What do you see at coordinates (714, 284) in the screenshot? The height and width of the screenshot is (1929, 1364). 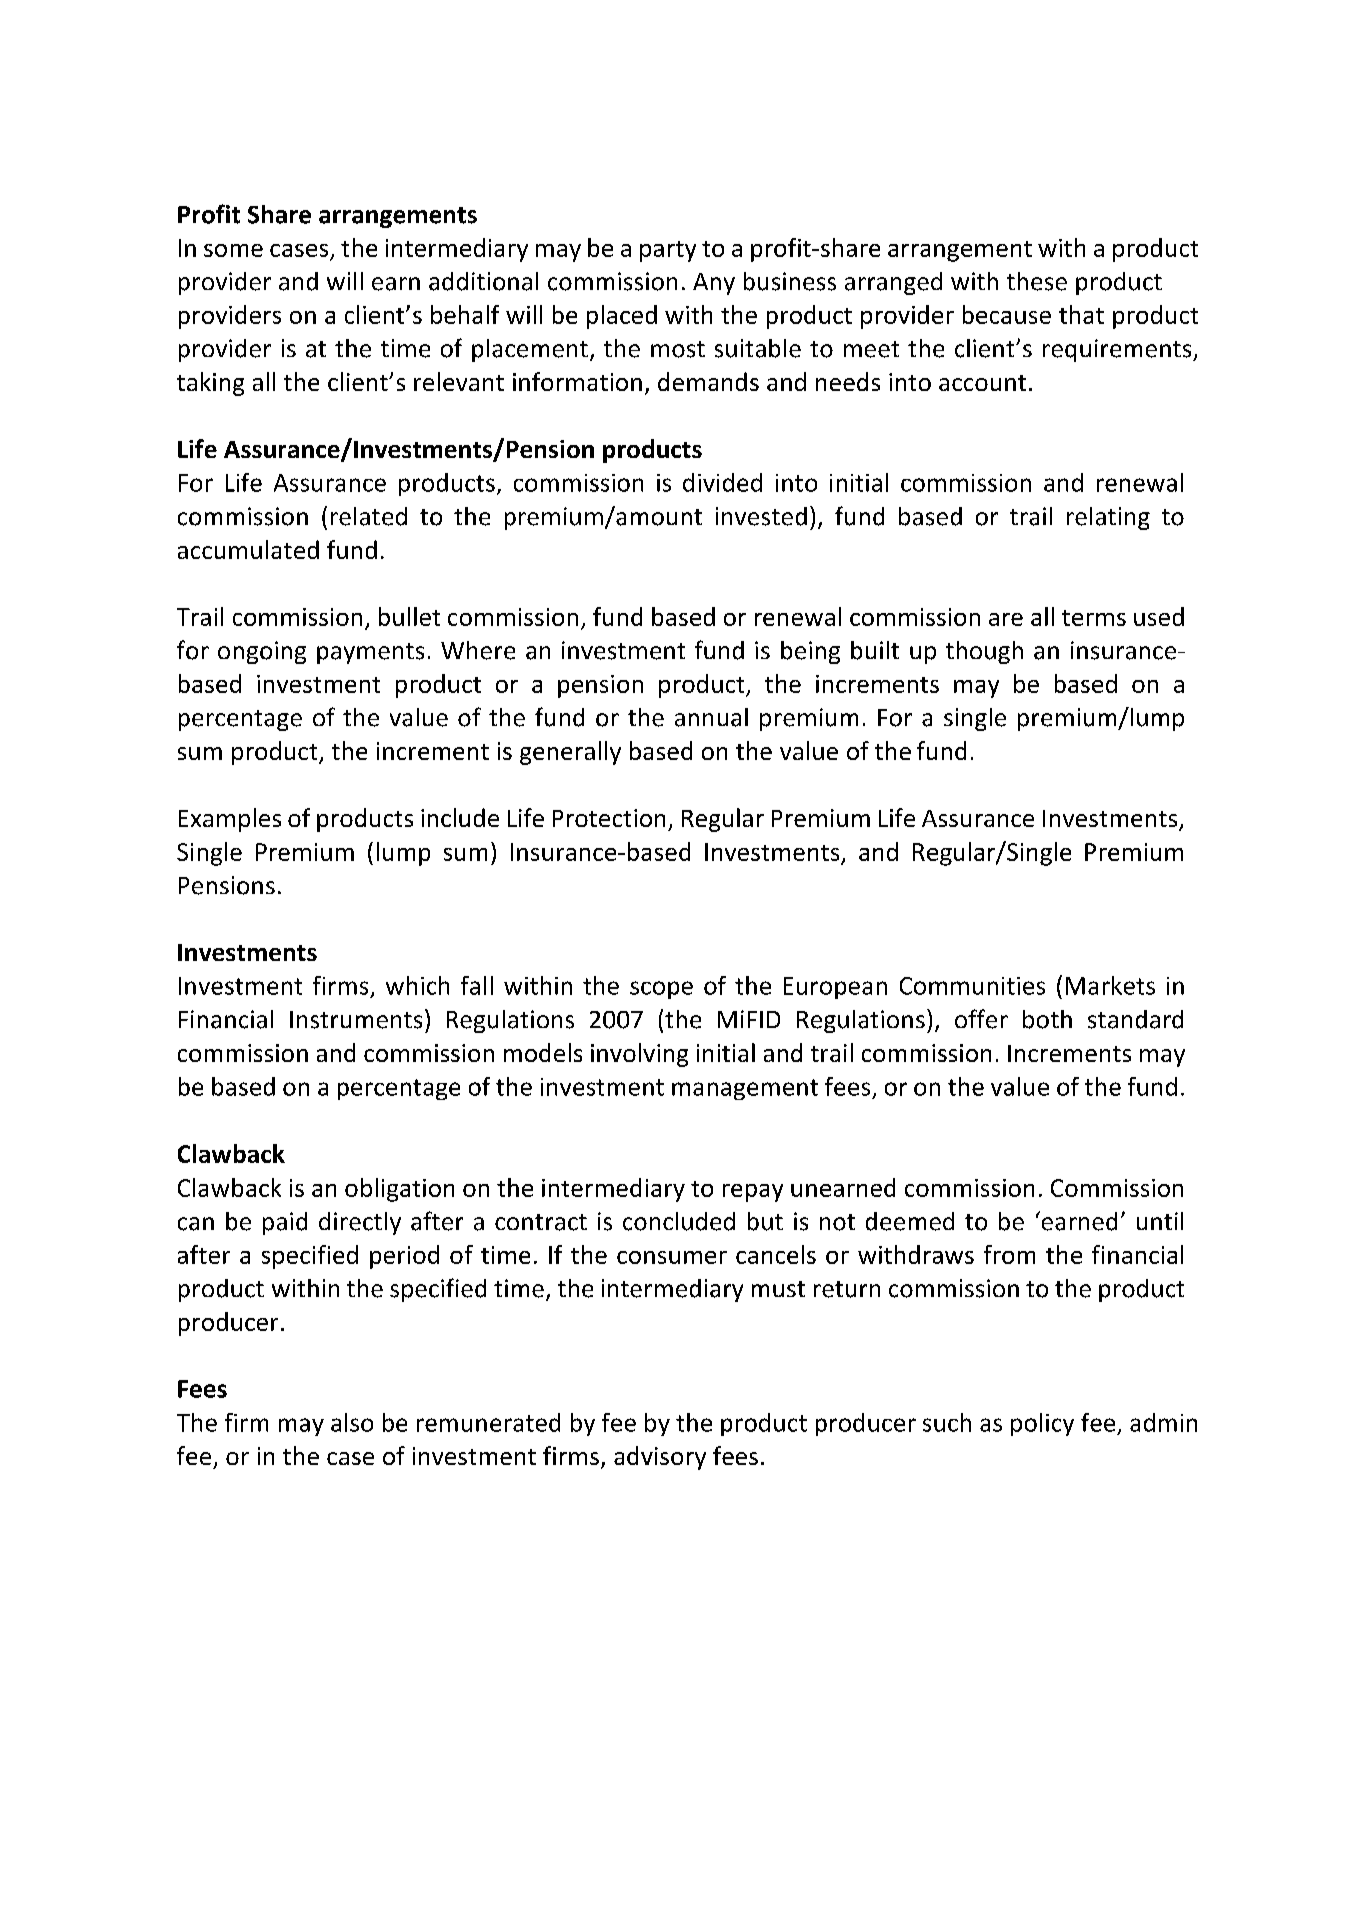 I see `Any` at bounding box center [714, 284].
